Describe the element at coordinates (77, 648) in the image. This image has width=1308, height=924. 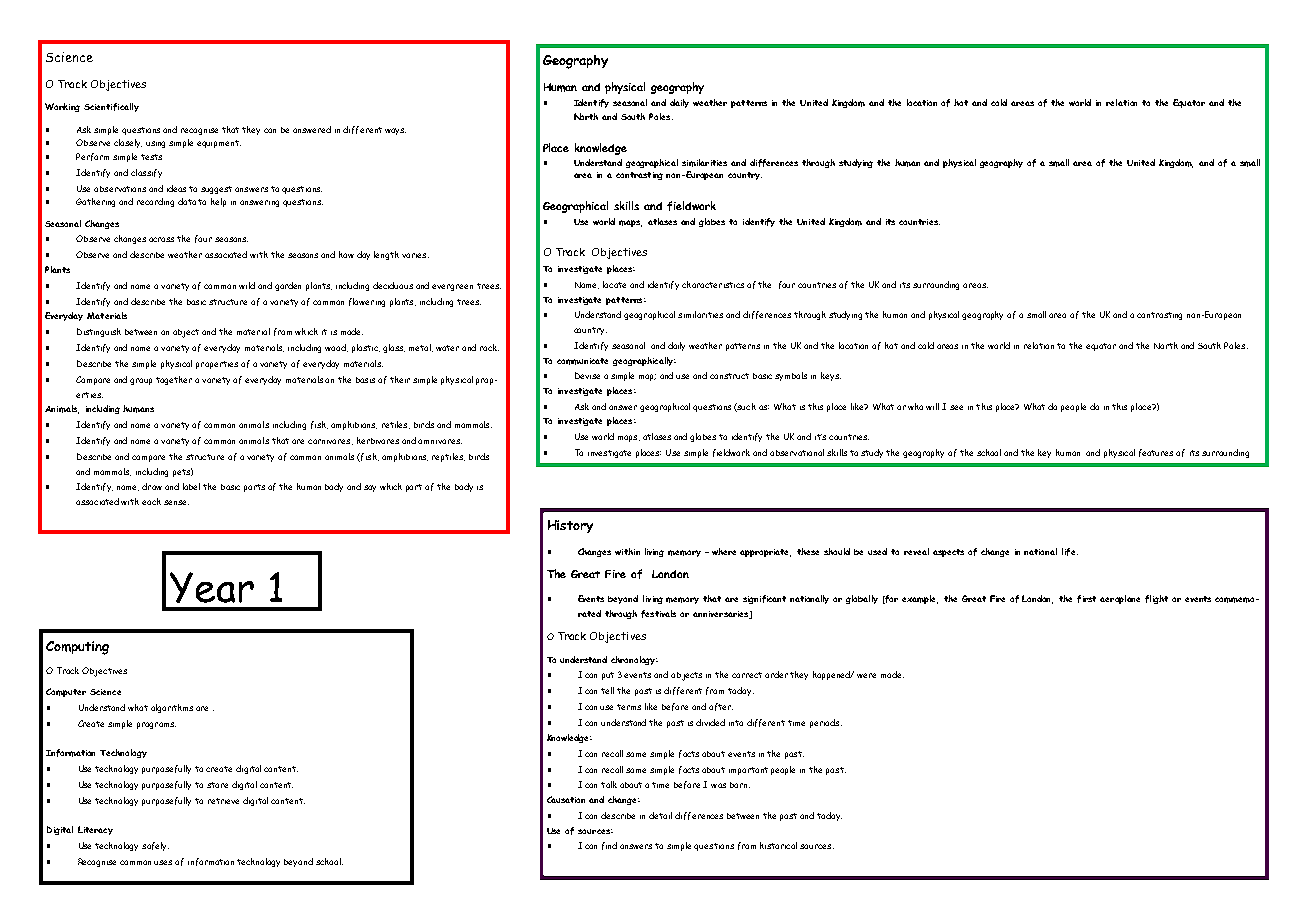
I see `Computing` at that location.
